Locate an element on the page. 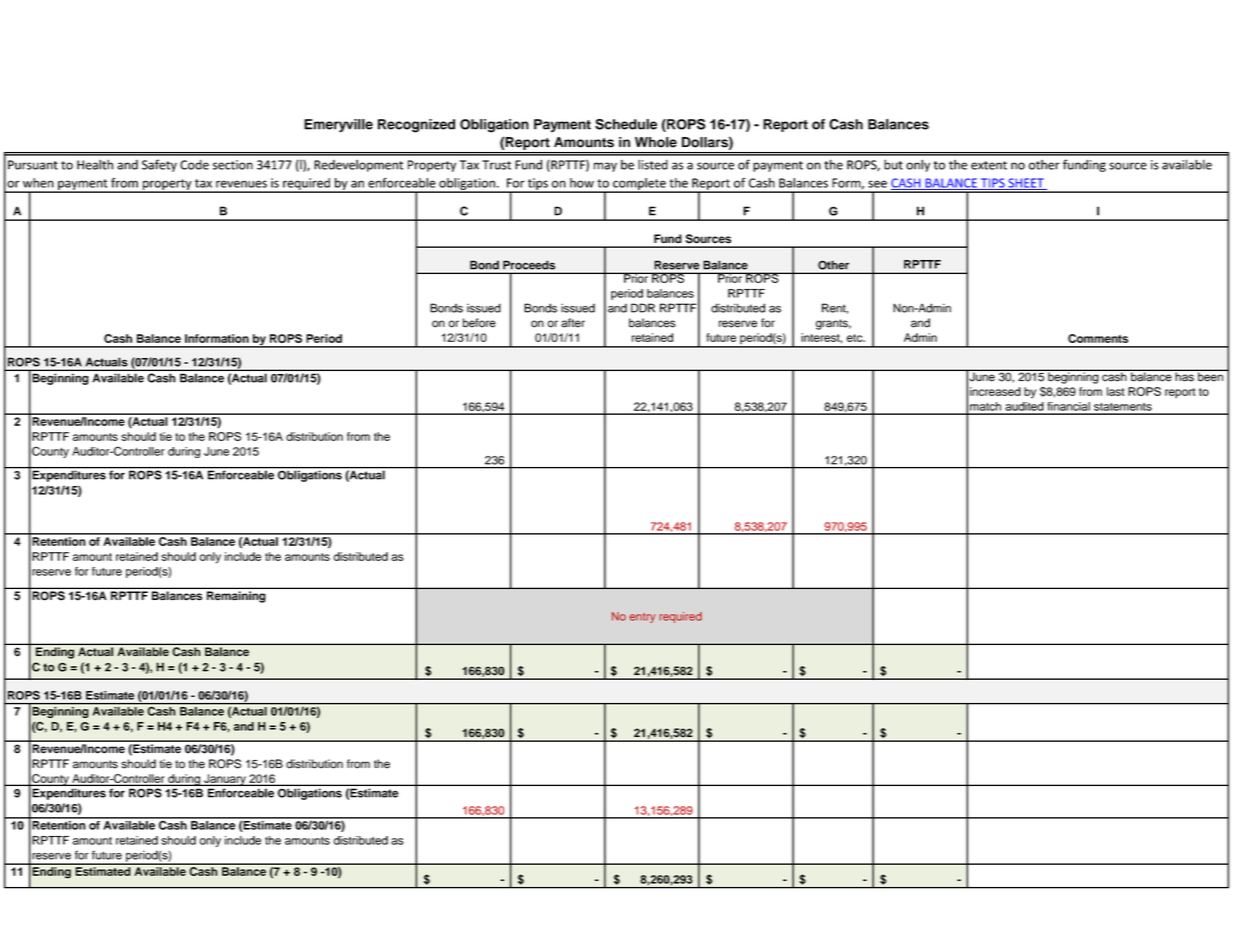  extent is located at coordinates (989, 165).
